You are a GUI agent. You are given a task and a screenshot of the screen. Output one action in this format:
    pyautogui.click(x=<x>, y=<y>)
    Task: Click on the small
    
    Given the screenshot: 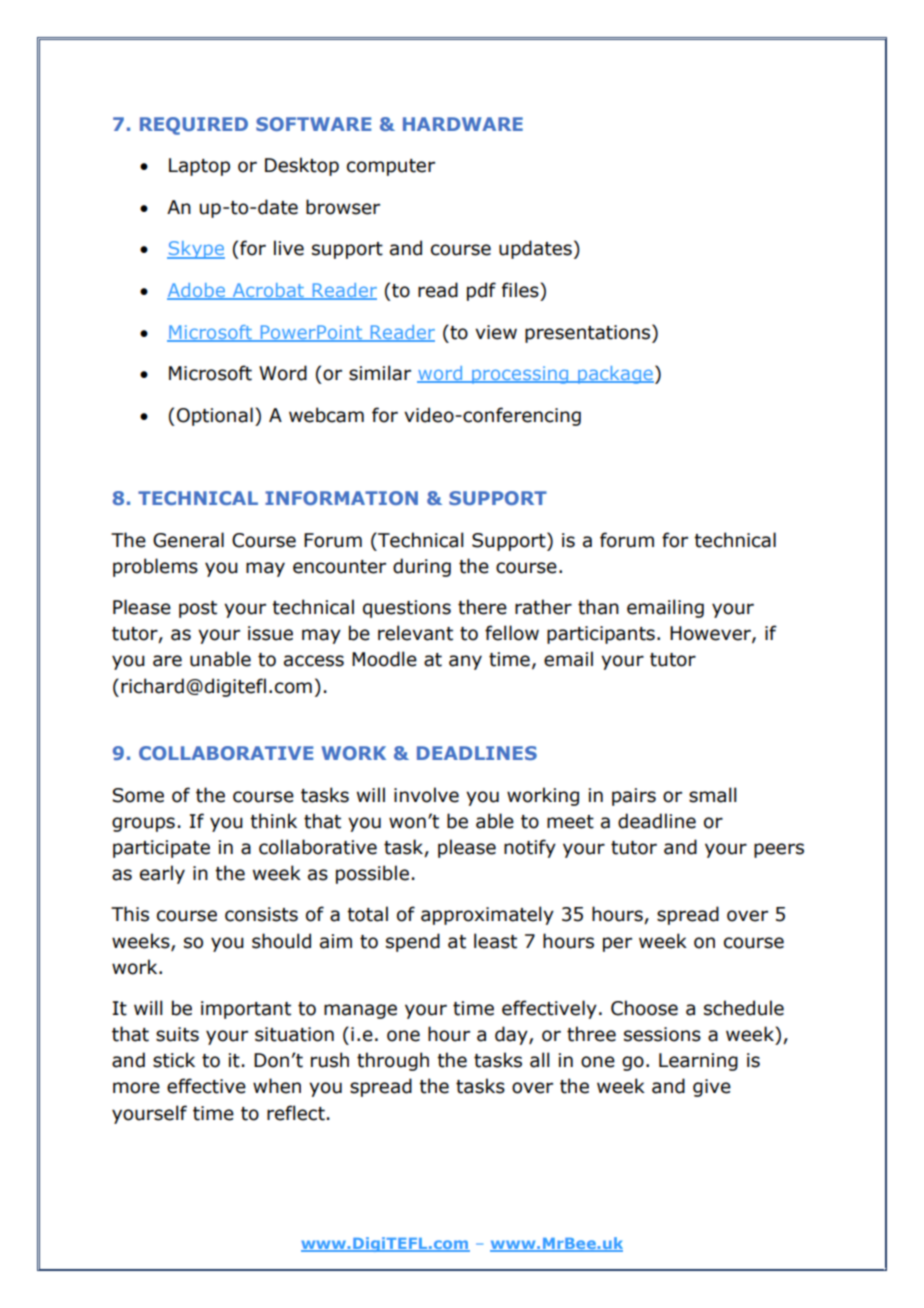 What is the action you would take?
    pyautogui.click(x=712, y=795)
